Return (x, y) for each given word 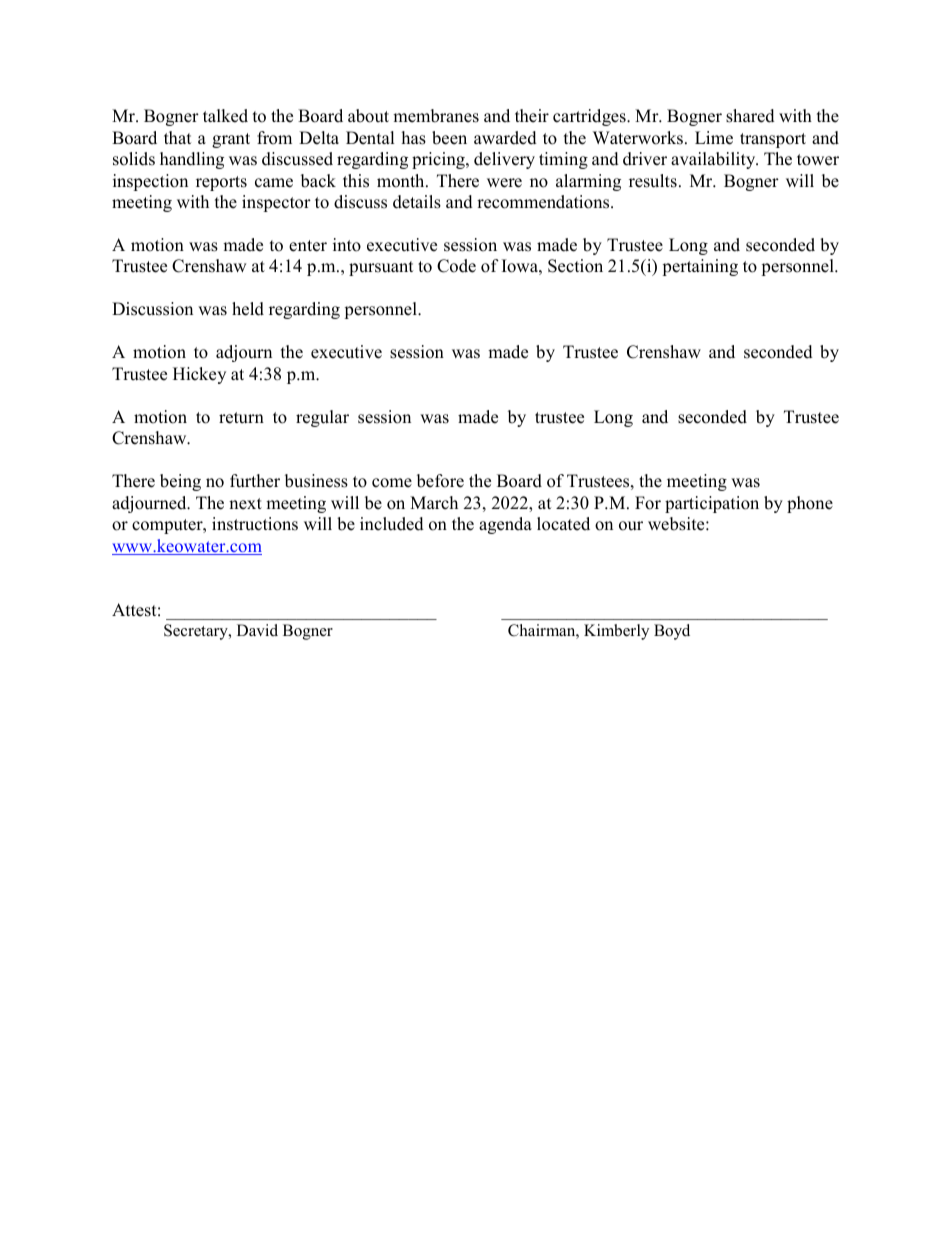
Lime (714, 138)
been (449, 138)
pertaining (700, 267)
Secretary (197, 632)
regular (322, 418)
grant (231, 140)
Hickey (199, 375)
